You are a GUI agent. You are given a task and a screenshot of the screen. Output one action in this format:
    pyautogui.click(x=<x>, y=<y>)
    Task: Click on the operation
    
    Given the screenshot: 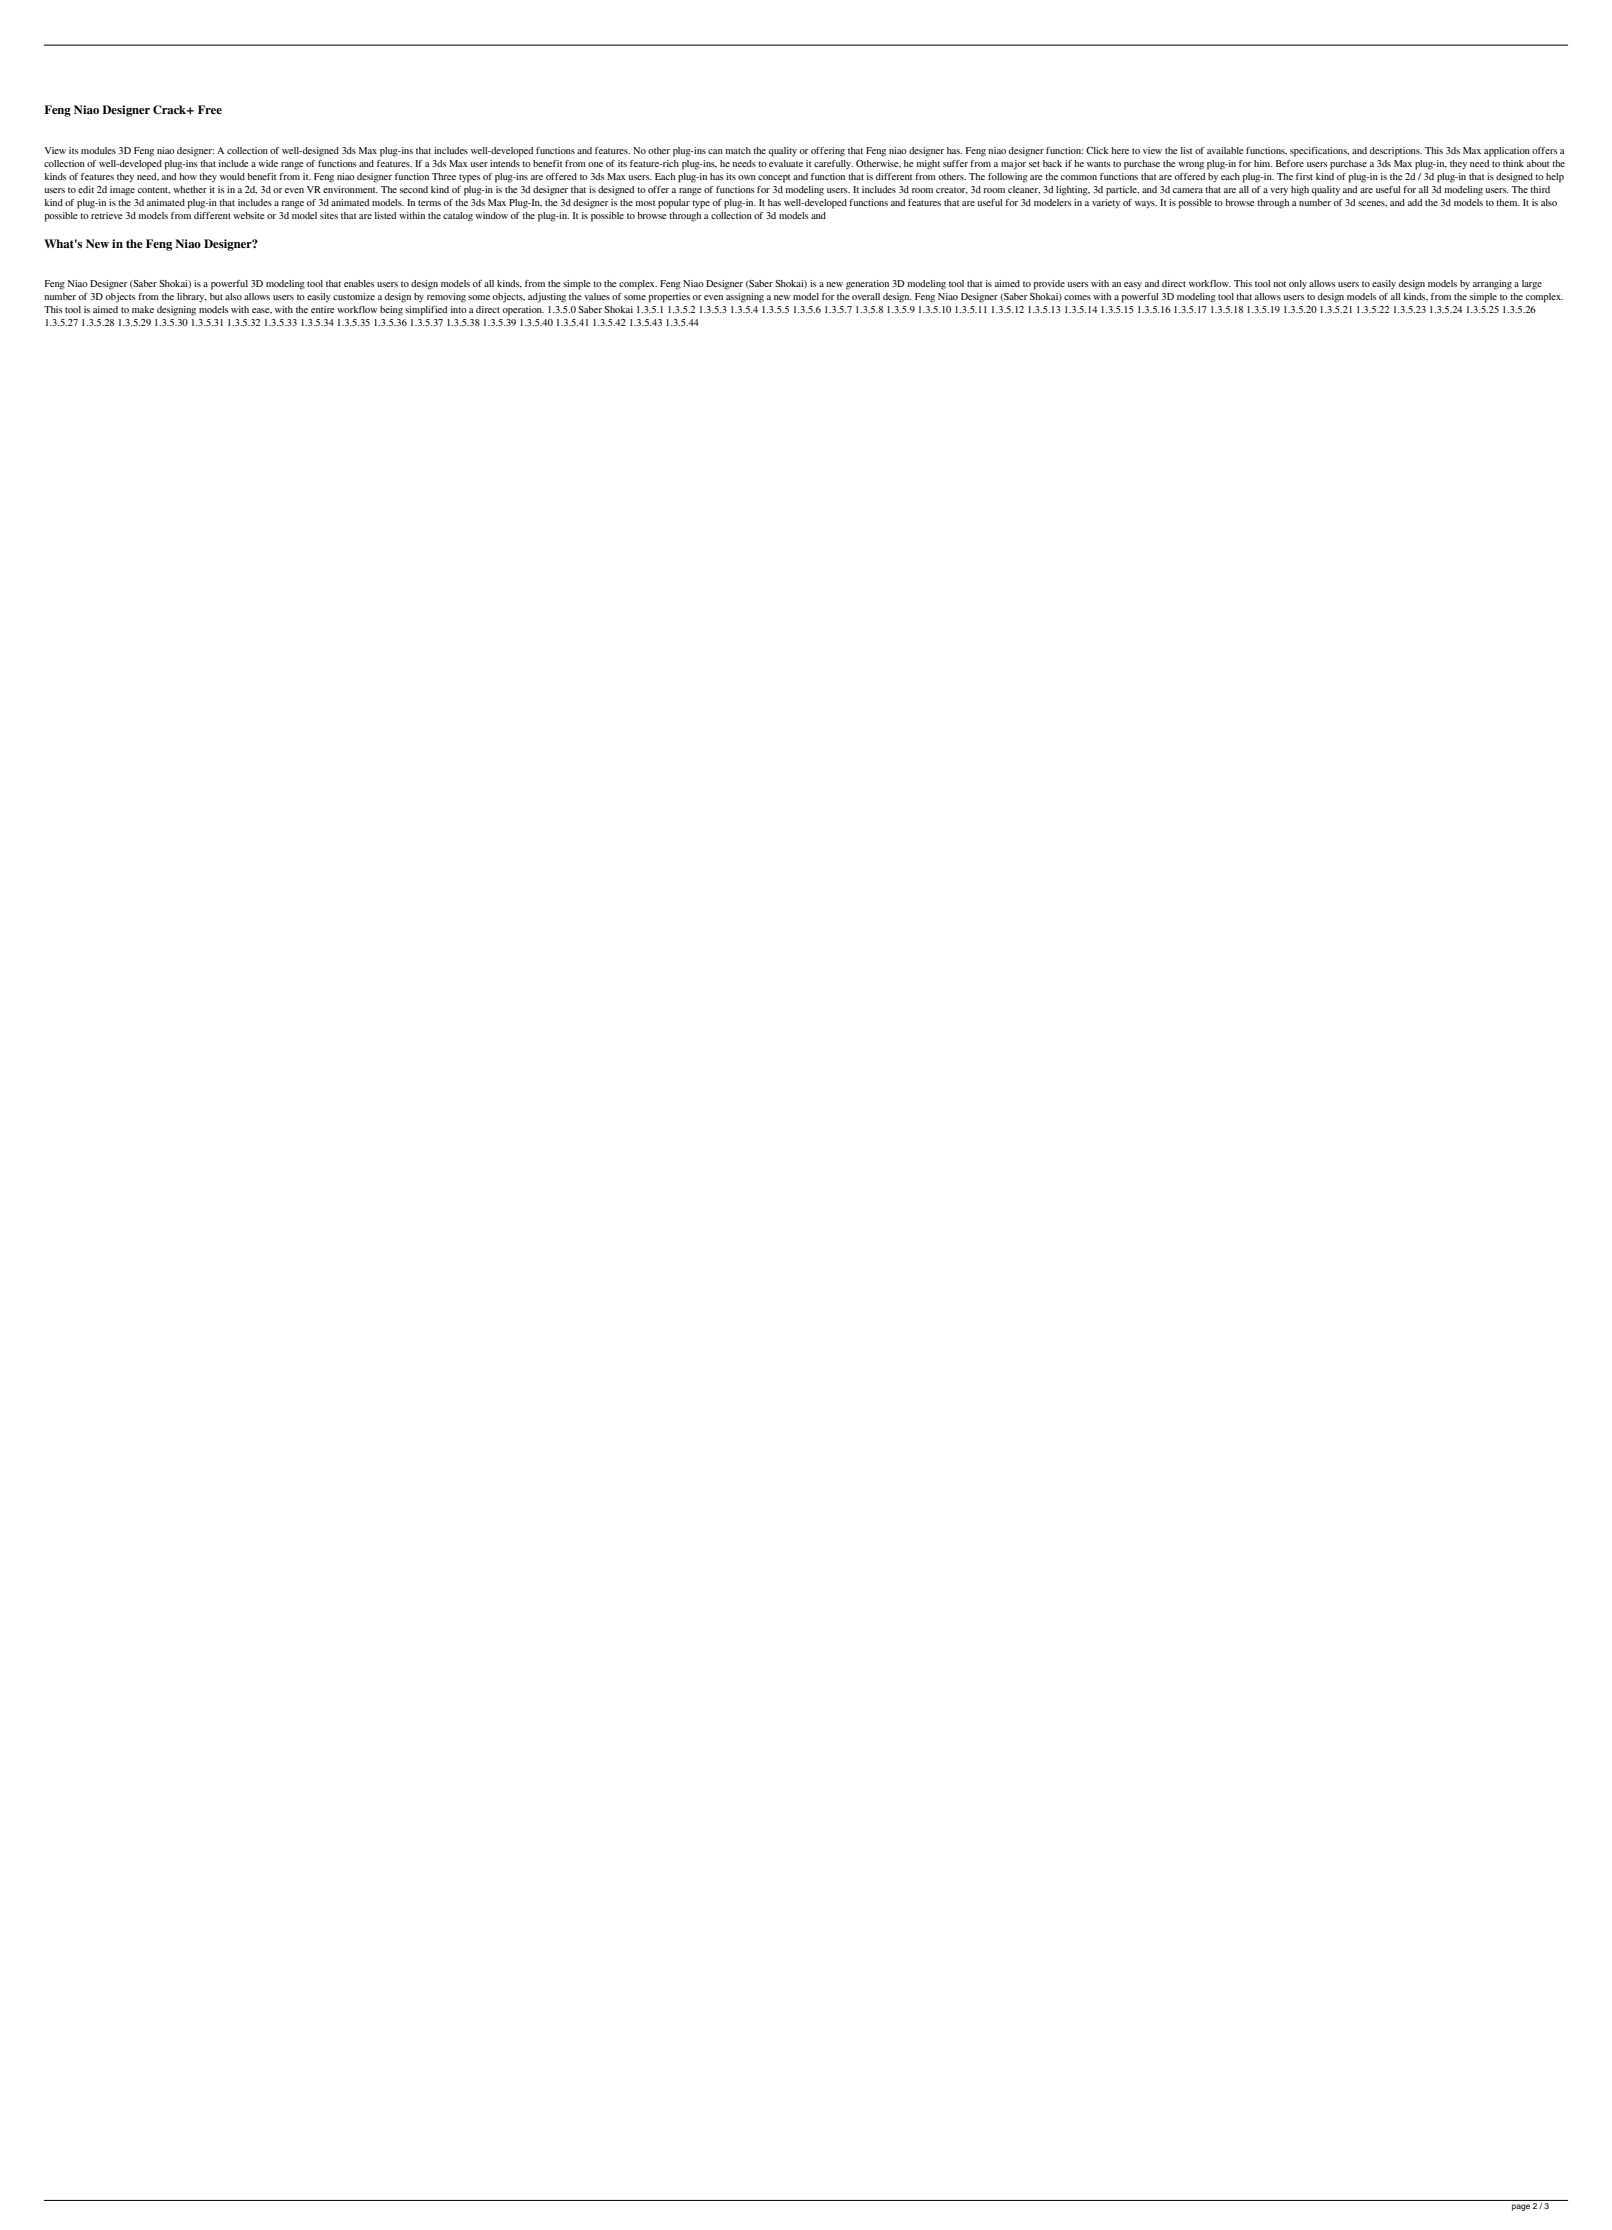 What is the action you would take?
    pyautogui.click(x=523, y=311)
